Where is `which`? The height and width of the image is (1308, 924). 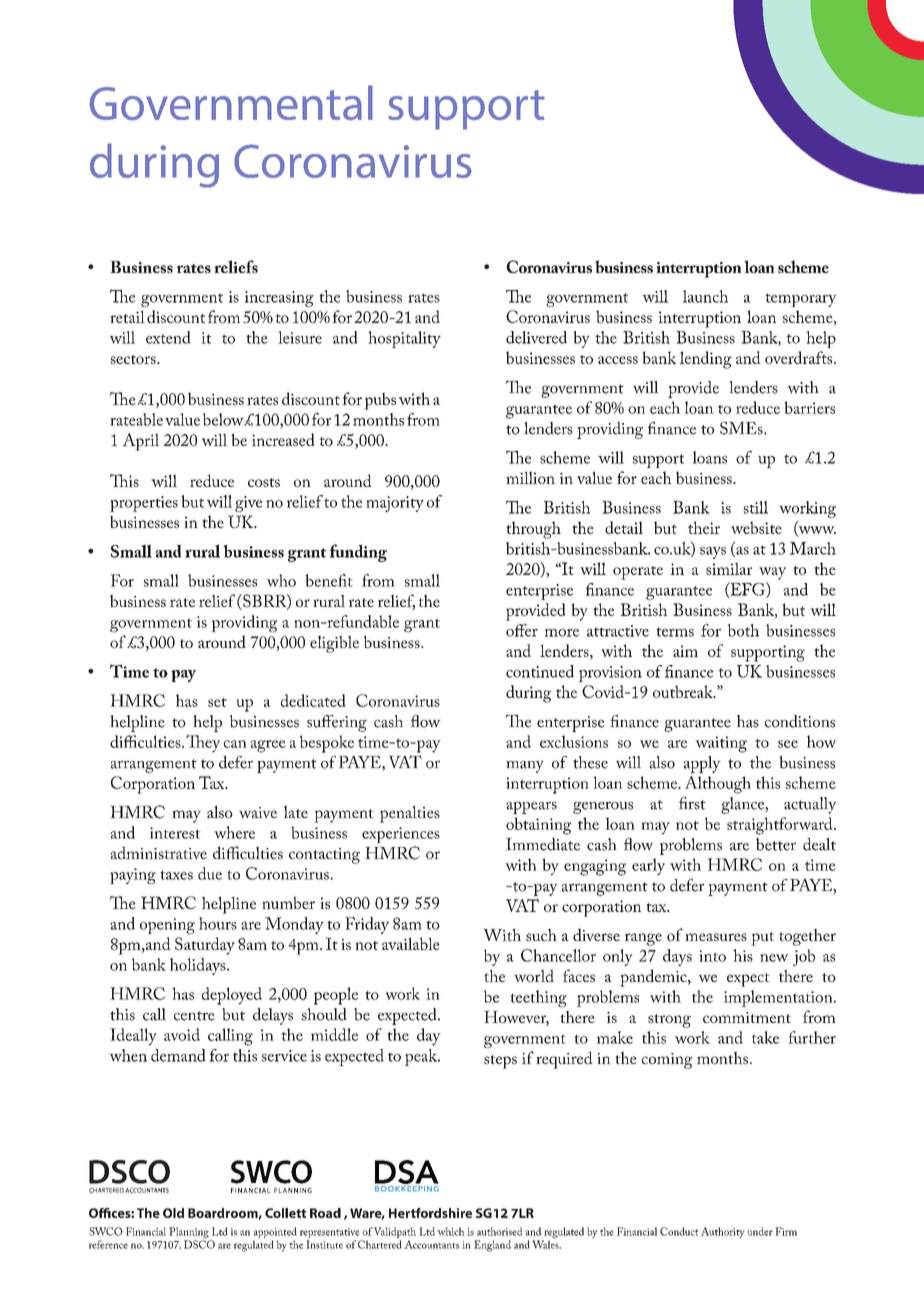
which is located at coordinates (451, 1231).
